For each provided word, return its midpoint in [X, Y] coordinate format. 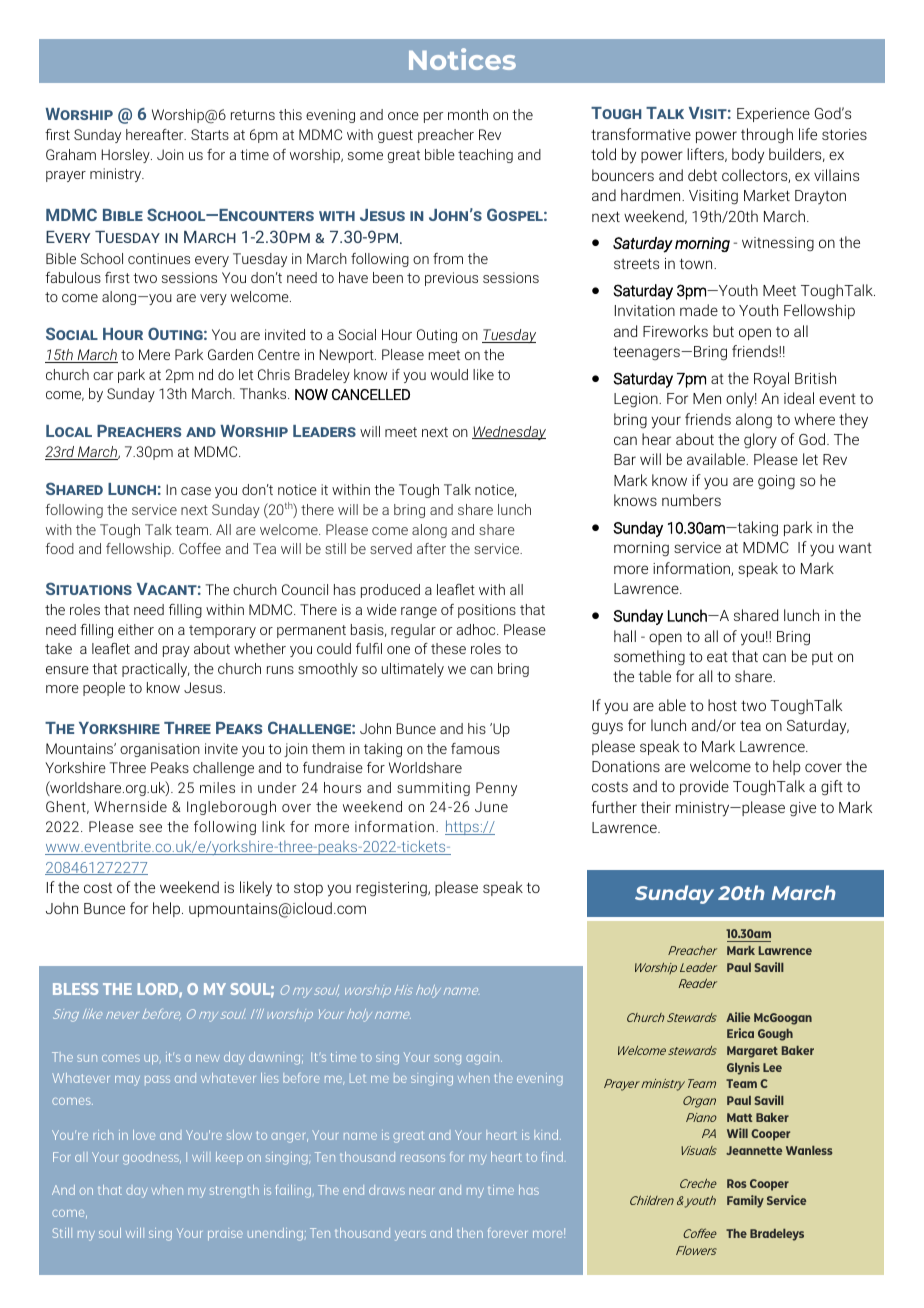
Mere [154, 354]
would [449, 374]
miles [217, 787]
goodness [152, 1158]
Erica [740, 1033]
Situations [89, 588]
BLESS [75, 989]
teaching [485, 156]
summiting [433, 789]
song [447, 1060]
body [748, 156]
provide [704, 787]
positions [487, 611]
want [855, 548]
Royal [771, 380]
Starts [210, 134]
